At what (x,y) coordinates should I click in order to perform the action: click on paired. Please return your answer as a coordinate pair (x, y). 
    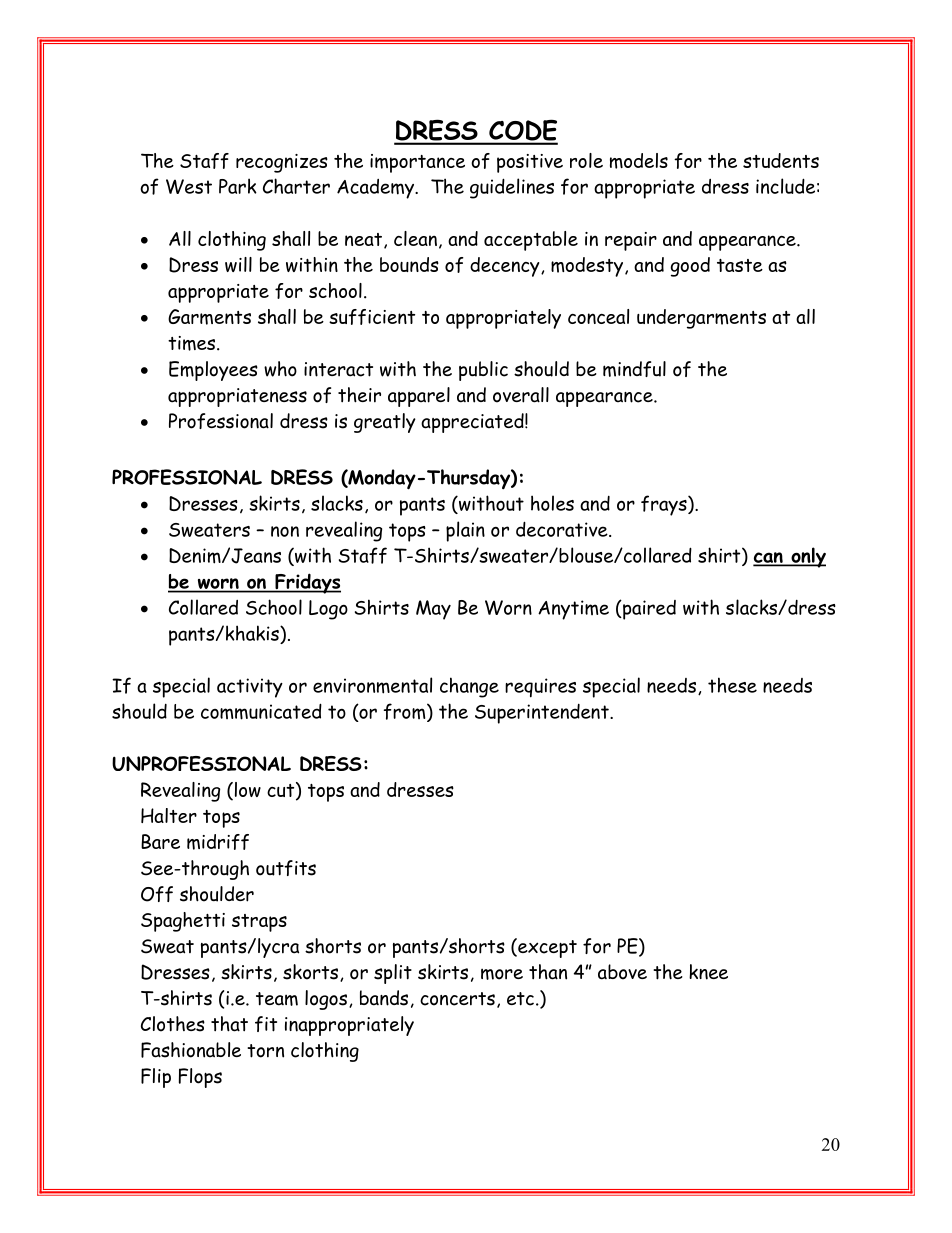
    Looking at the image, I should click on (648, 610).
